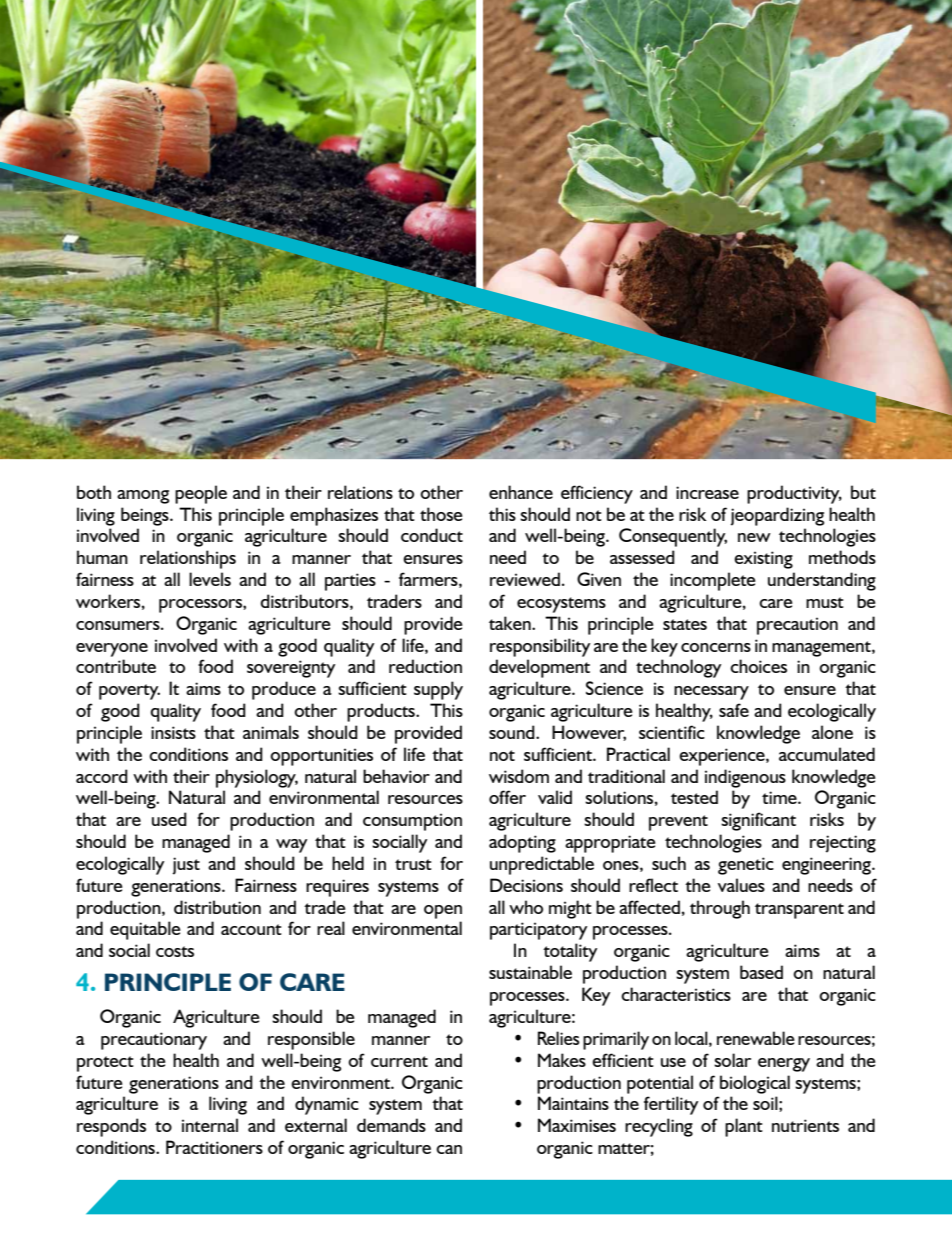 This image has height=1256, width=952. What do you see at coordinates (175, 951) in the image?
I see `costs` at bounding box center [175, 951].
